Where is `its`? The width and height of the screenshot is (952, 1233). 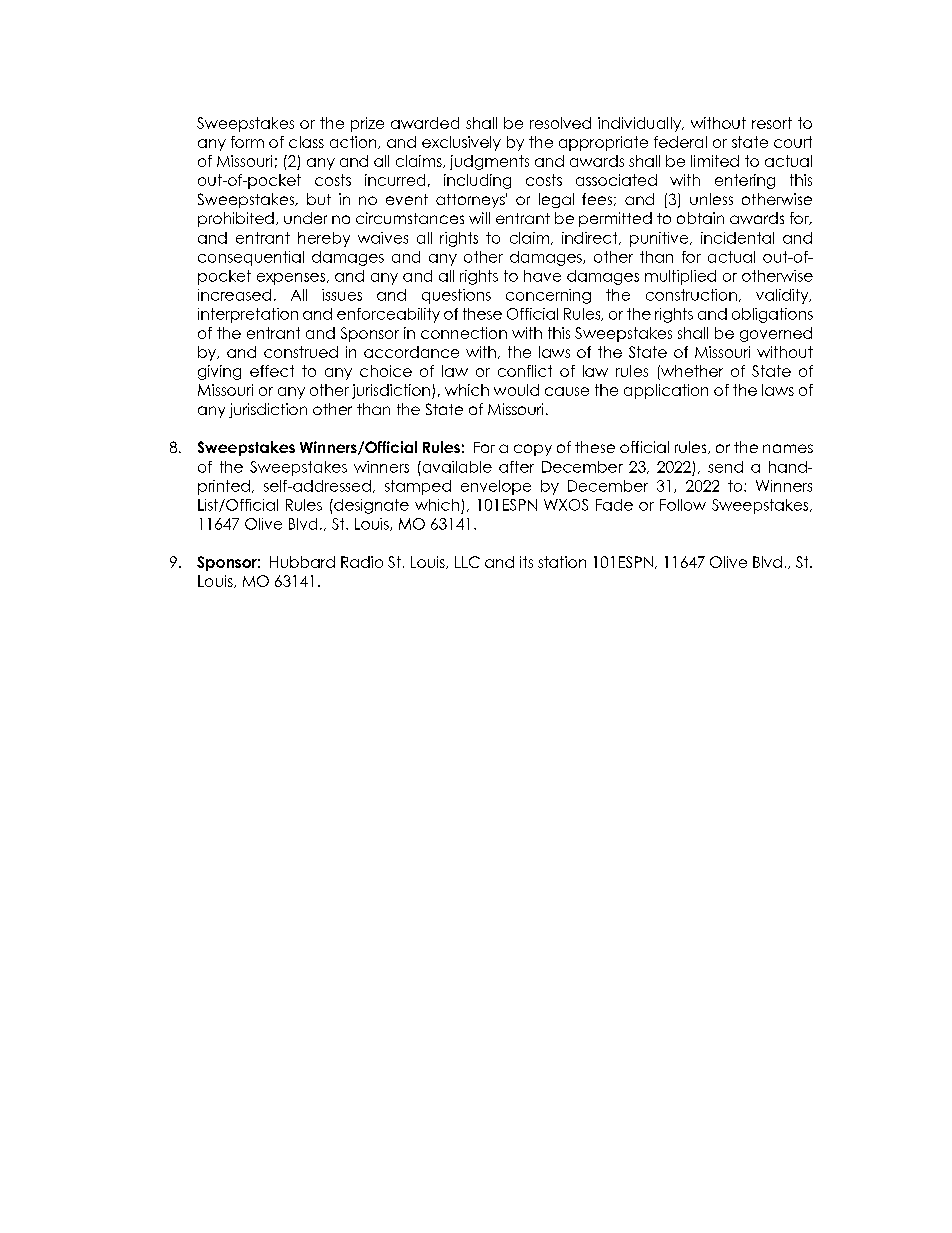 its is located at coordinates (526, 562).
